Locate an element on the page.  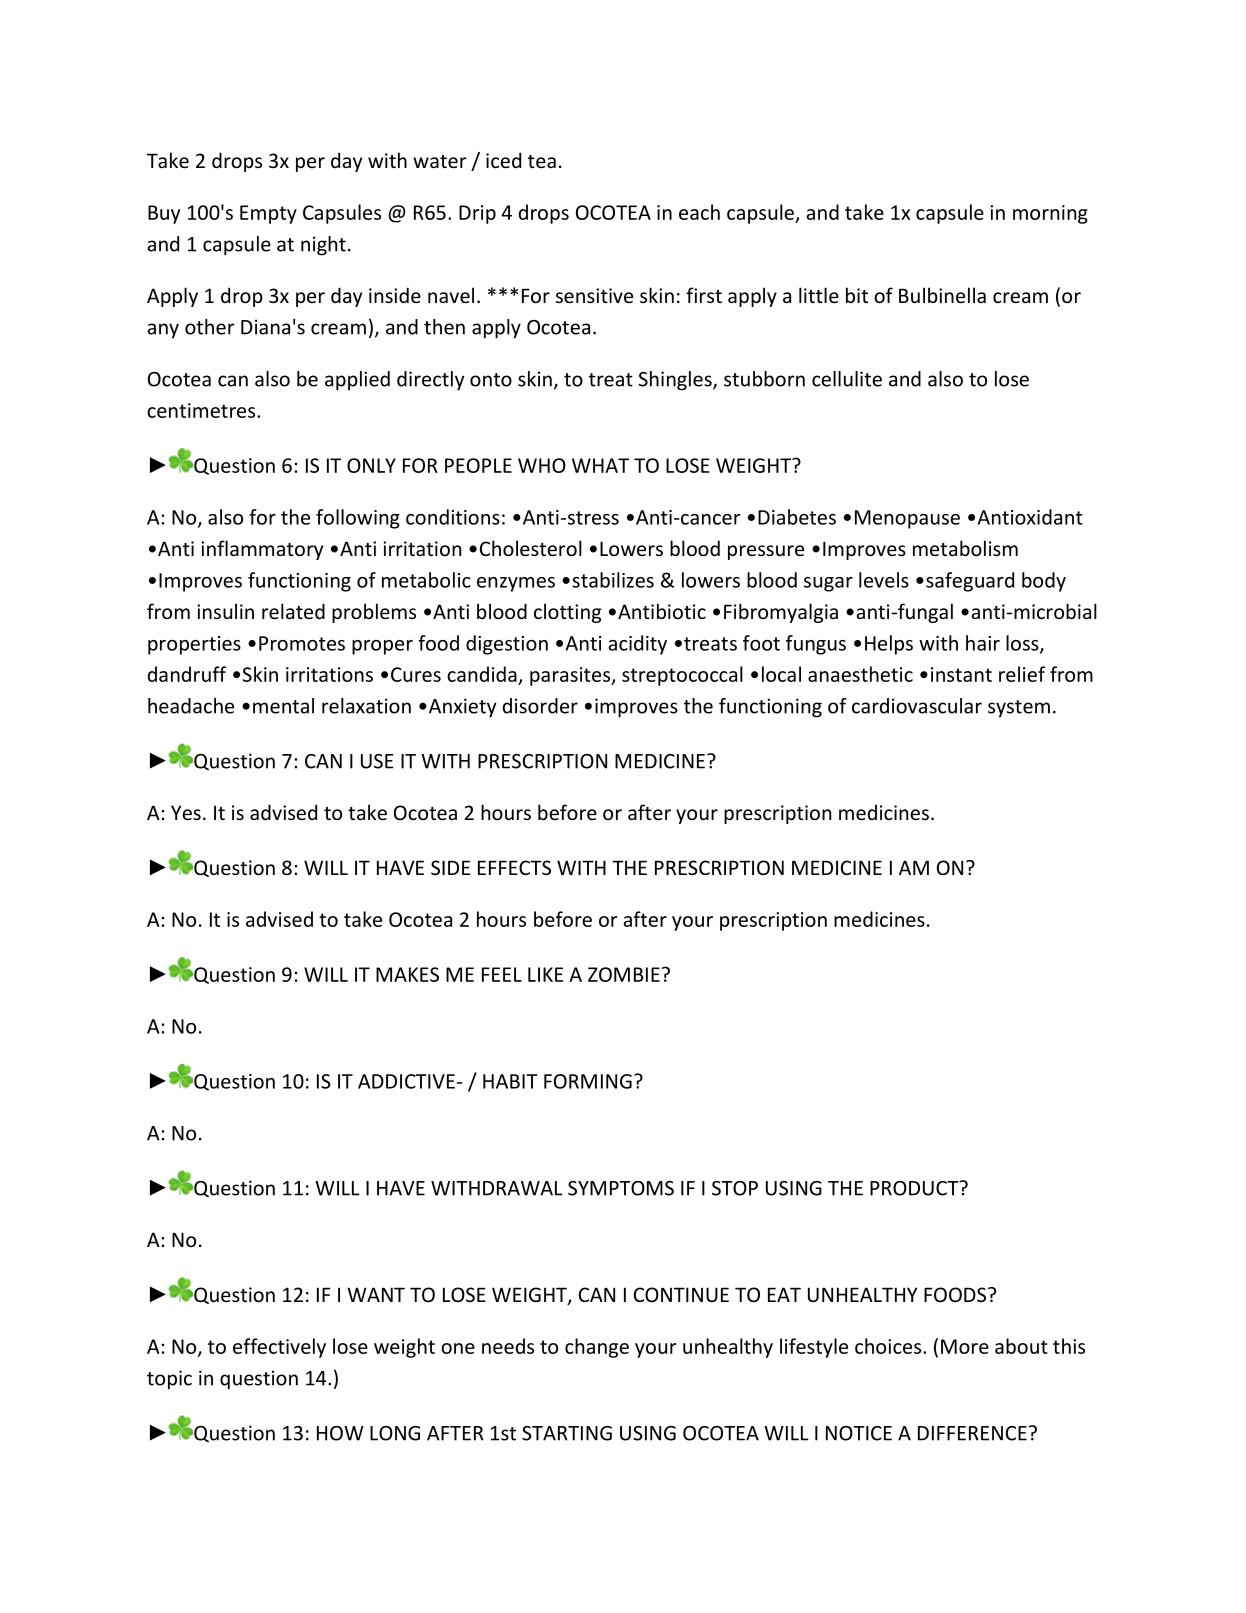
EFFECTS is located at coordinates (514, 867).
